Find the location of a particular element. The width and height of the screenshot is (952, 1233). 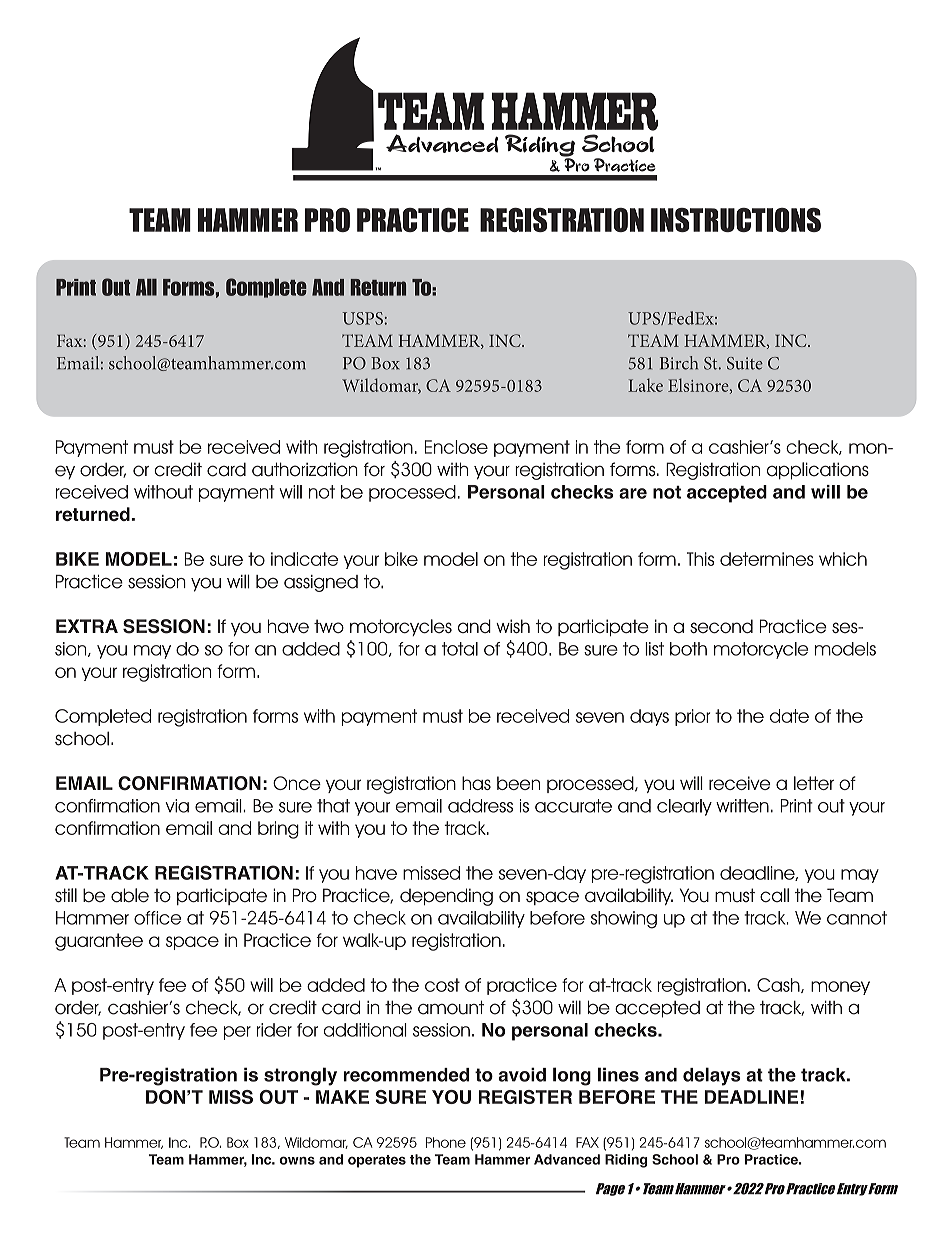

date is located at coordinates (789, 716).
